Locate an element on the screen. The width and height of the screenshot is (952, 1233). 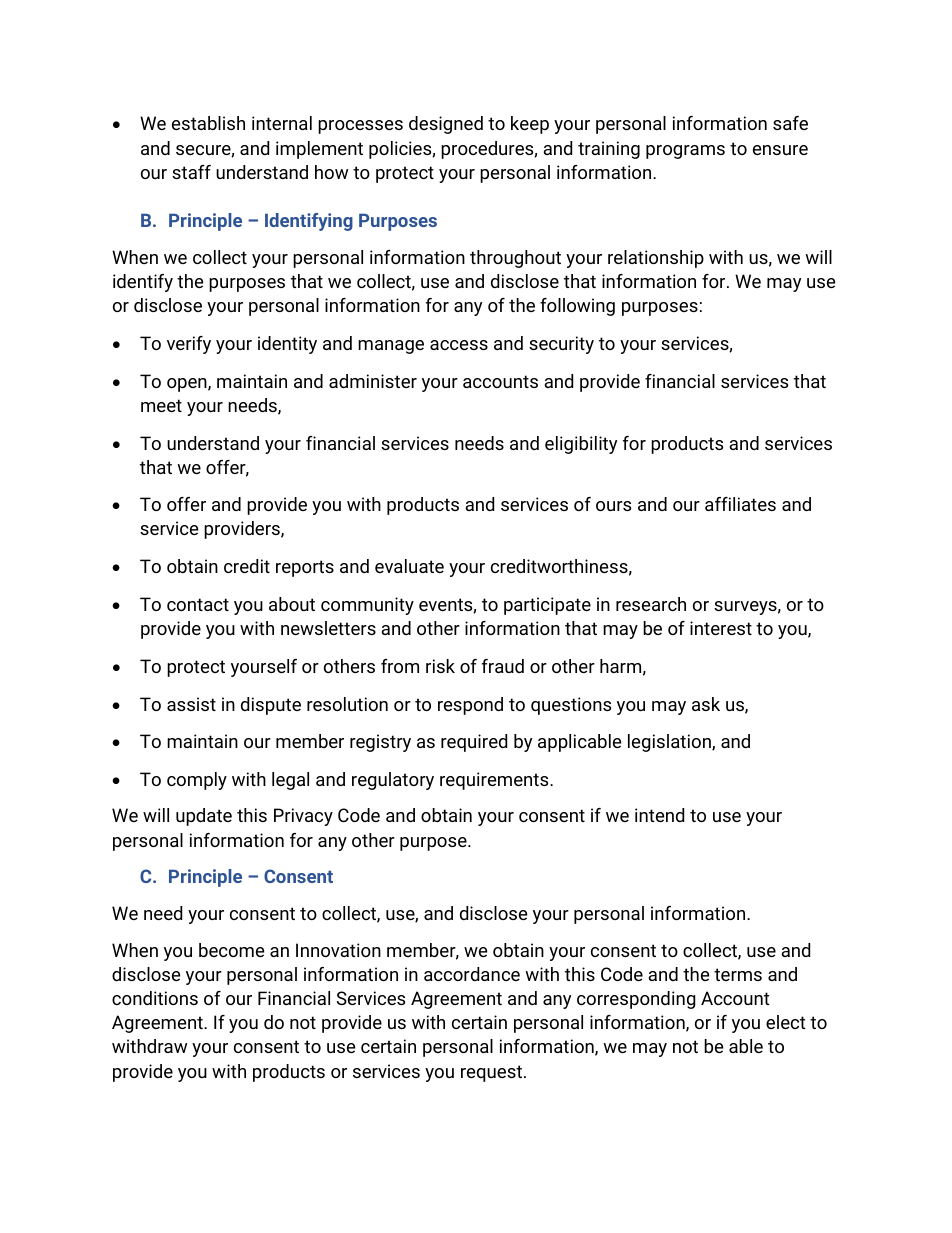
participate is located at coordinates (547, 606).
